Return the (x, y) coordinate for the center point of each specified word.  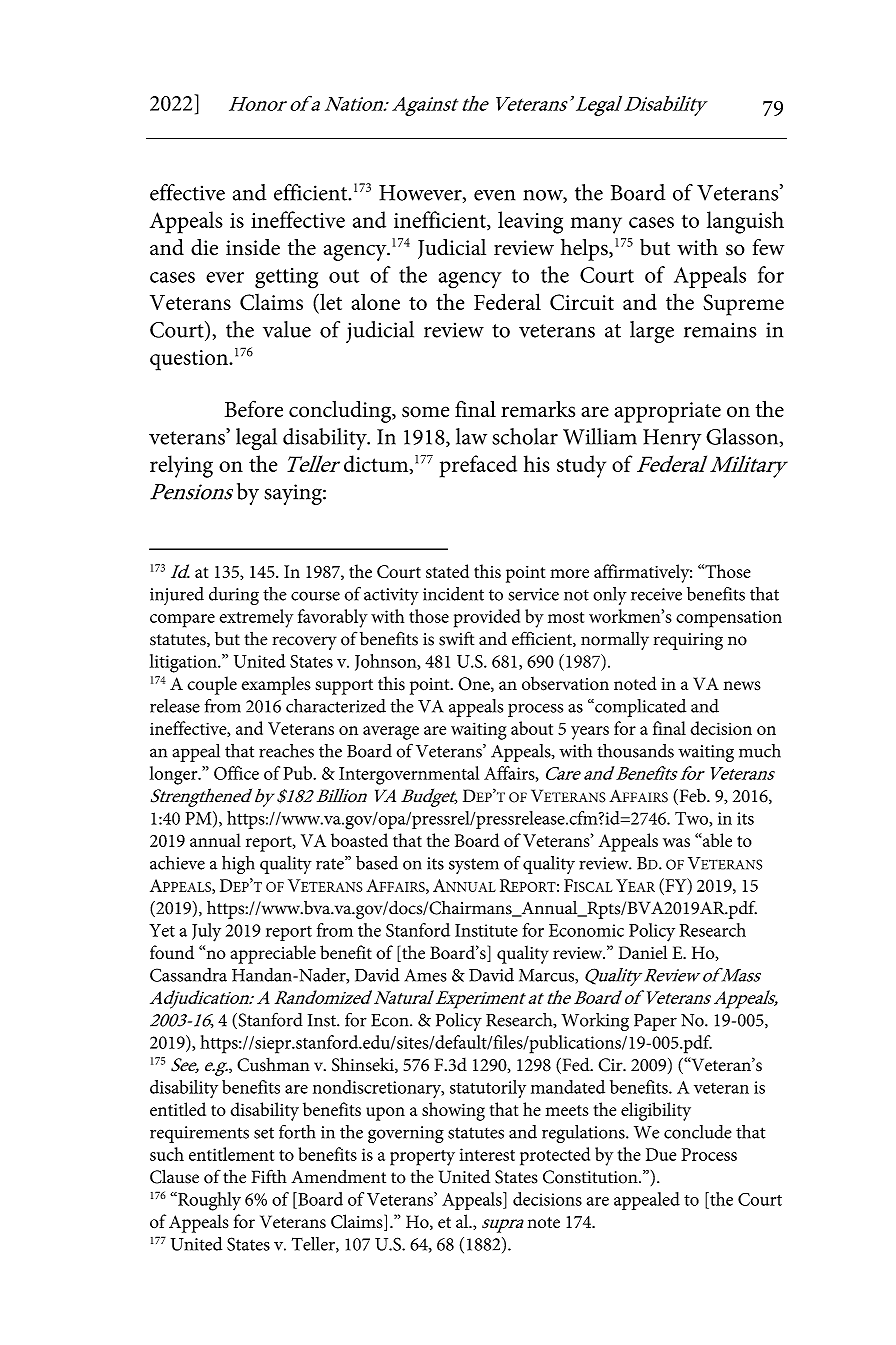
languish (745, 222)
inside (253, 247)
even (494, 195)
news (742, 686)
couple (212, 685)
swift (456, 638)
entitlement (231, 1154)
